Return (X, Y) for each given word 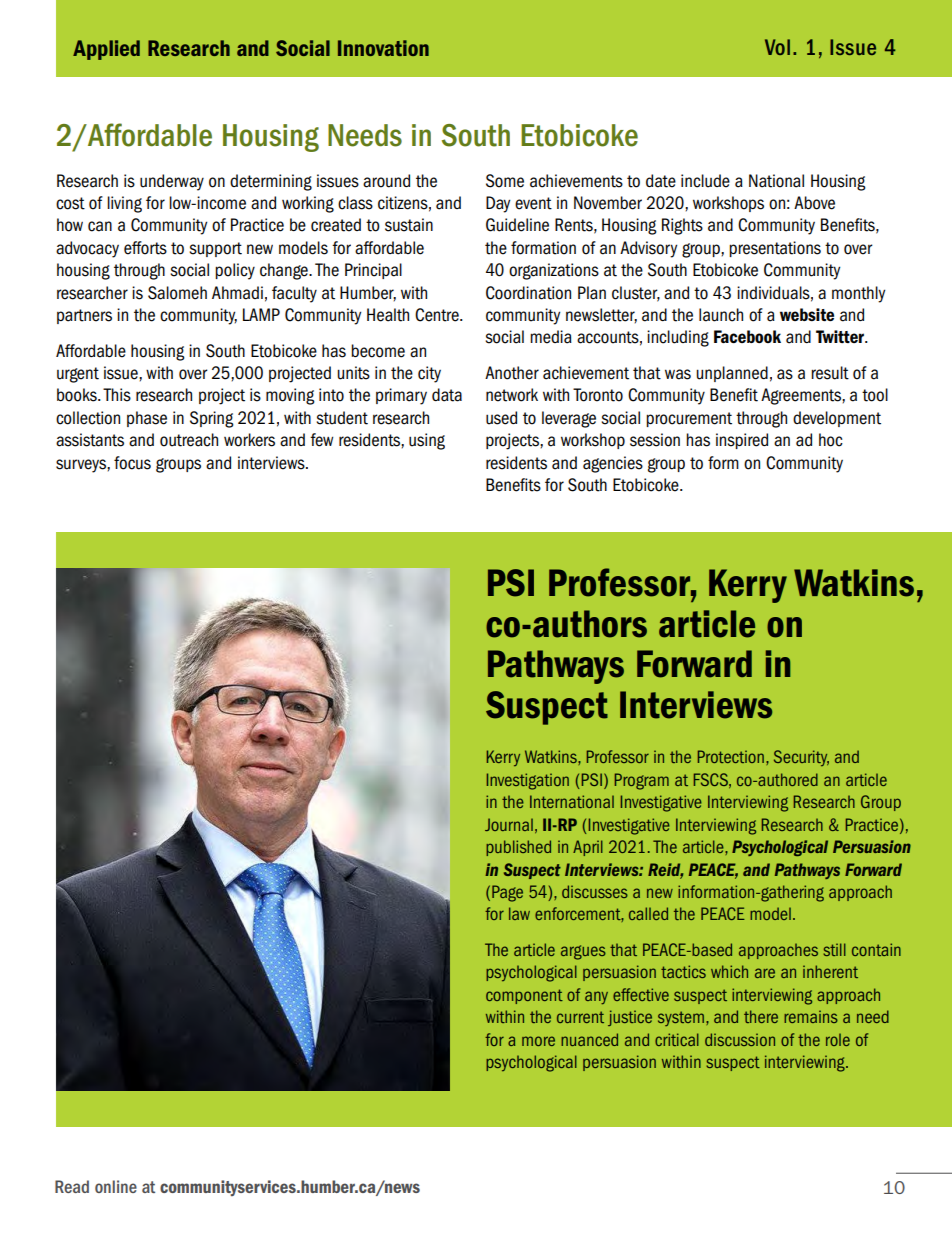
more (538, 1041)
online (116, 1186)
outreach (189, 440)
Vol (777, 47)
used (501, 418)
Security (801, 758)
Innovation (383, 48)
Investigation (528, 781)
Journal (509, 824)
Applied (106, 50)
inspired (742, 441)
